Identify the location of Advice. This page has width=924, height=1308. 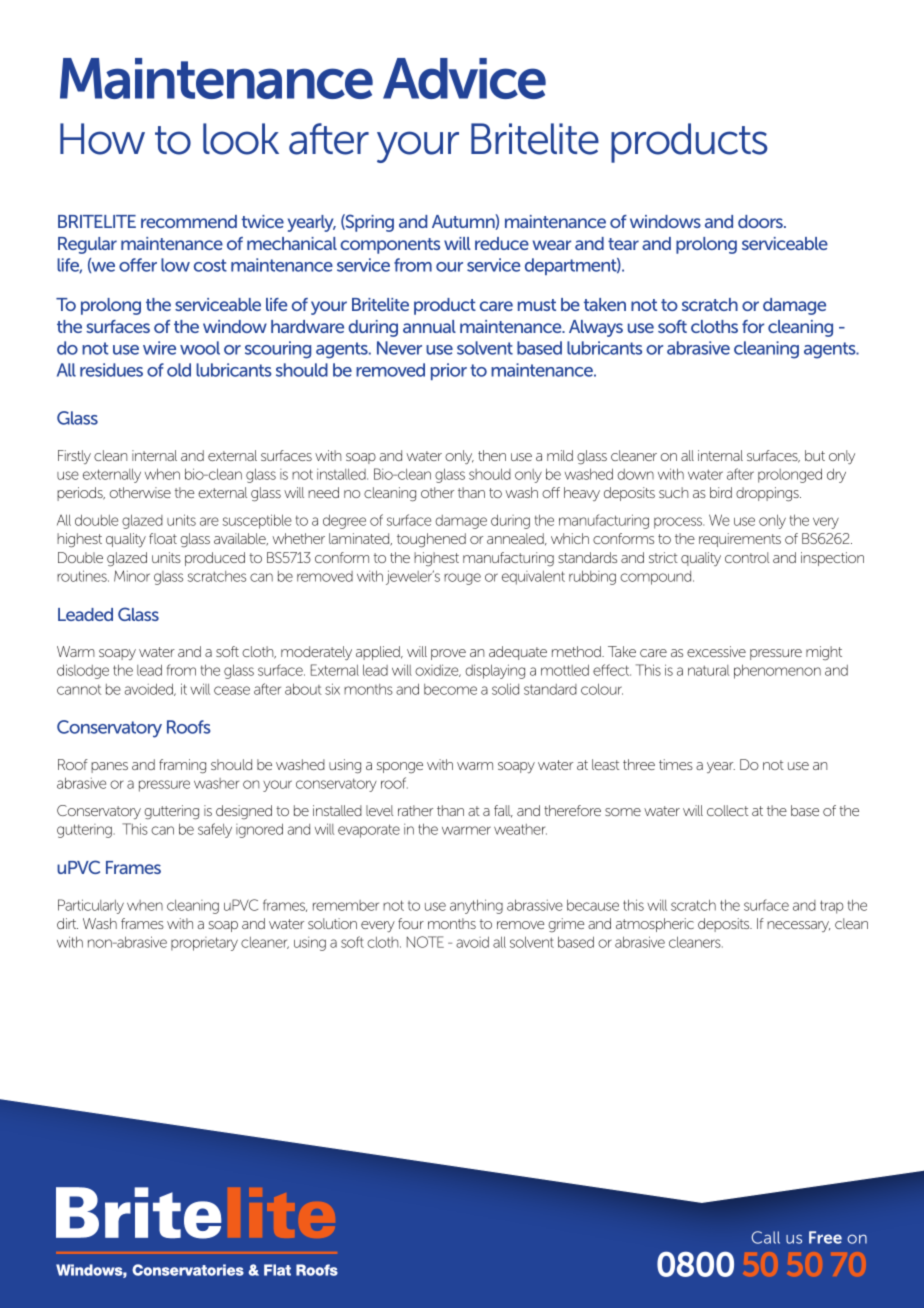
(464, 78).
